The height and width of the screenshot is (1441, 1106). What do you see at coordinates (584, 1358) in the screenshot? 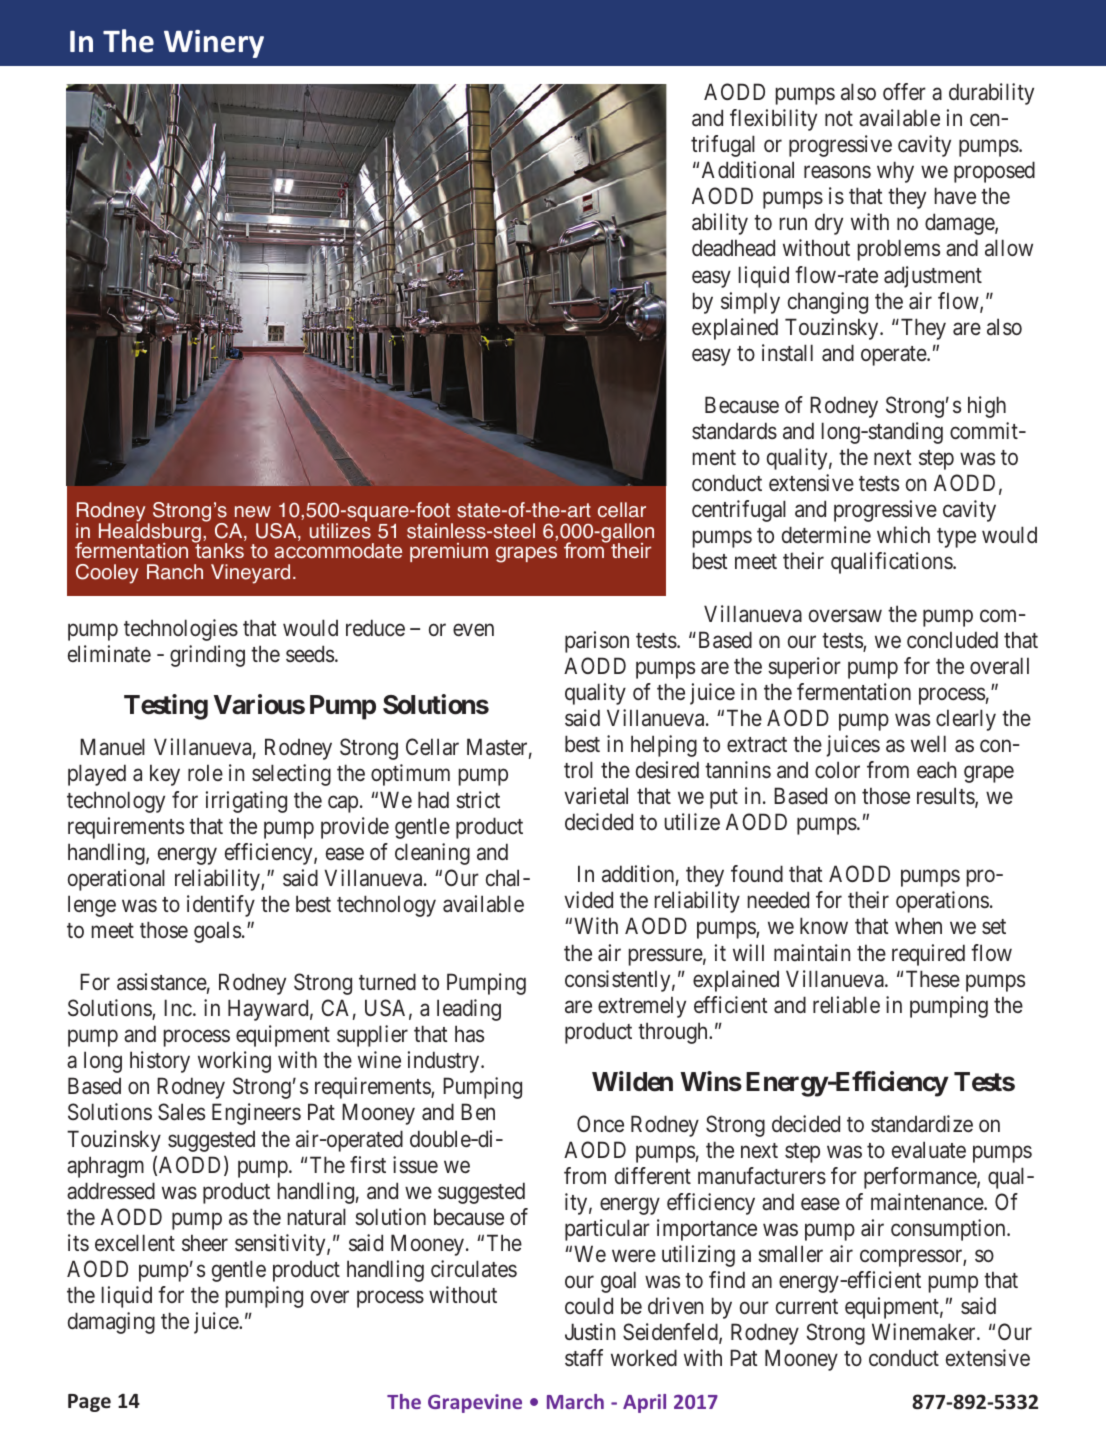
I see `staff` at bounding box center [584, 1358].
